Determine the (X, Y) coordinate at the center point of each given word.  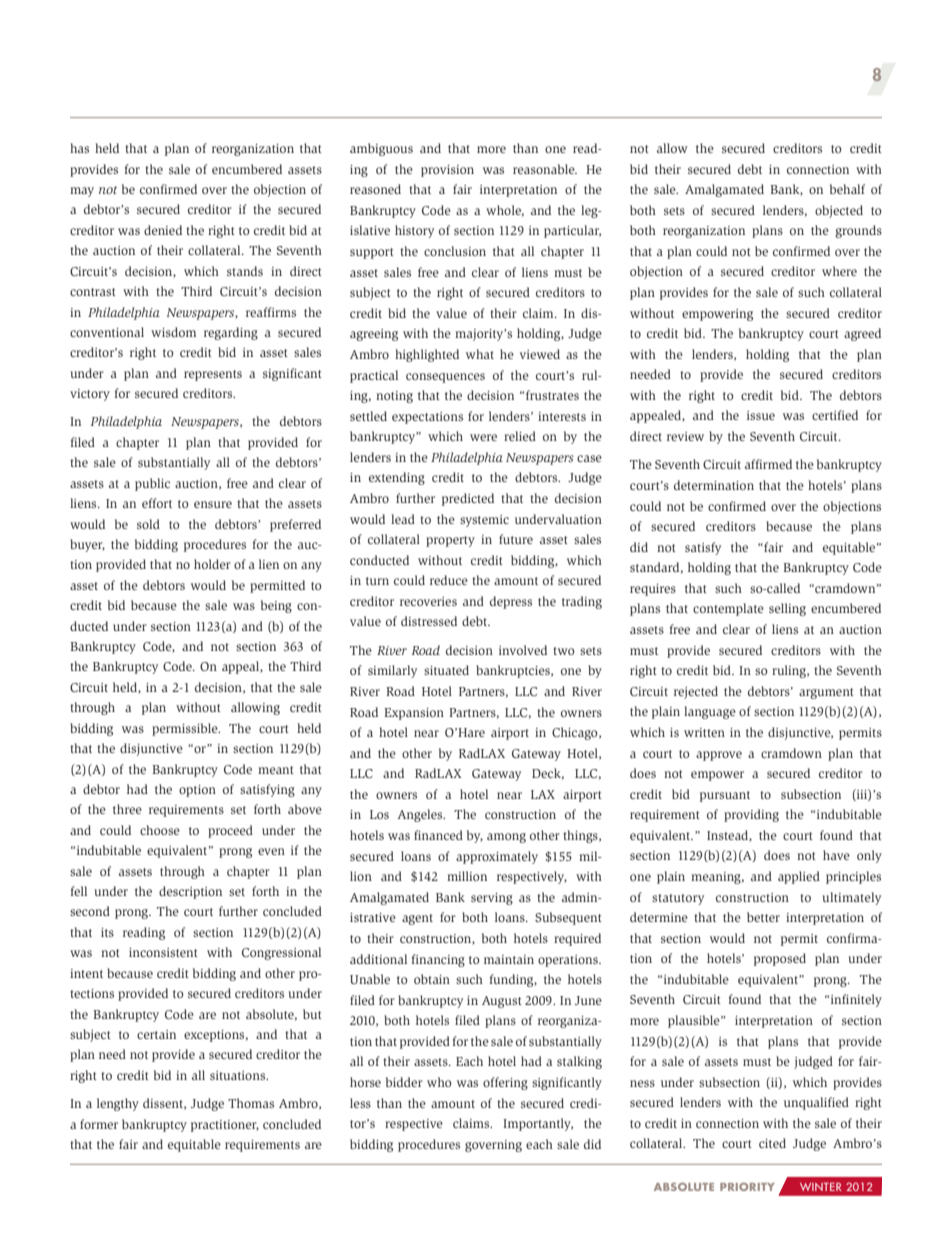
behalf (847, 189)
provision (447, 171)
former (99, 1124)
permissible (186, 729)
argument (826, 693)
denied (163, 230)
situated (446, 670)
